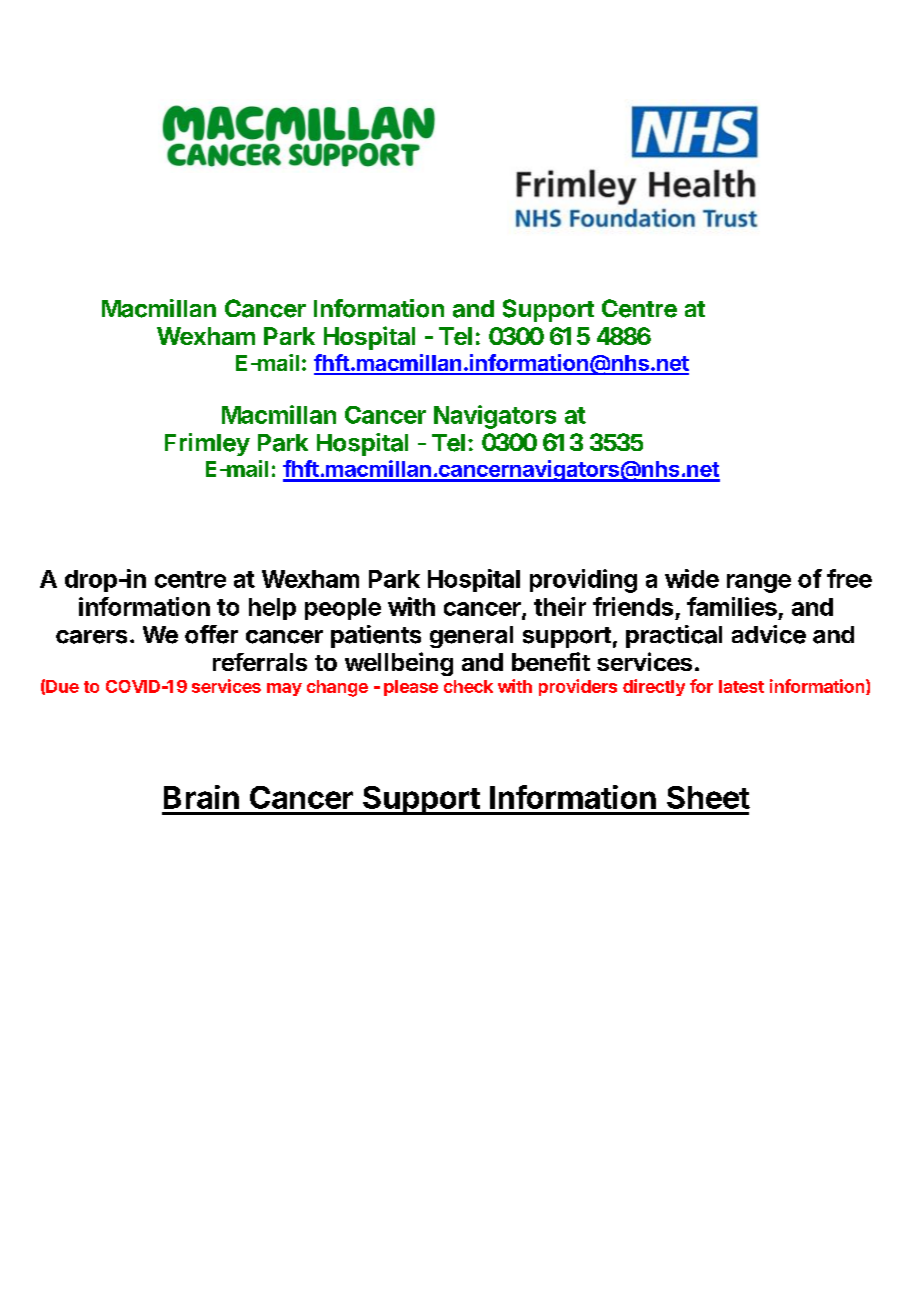 The width and height of the document is (924, 1308). Describe the element at coordinates (759, 583) in the document. I see `range` at that location.
